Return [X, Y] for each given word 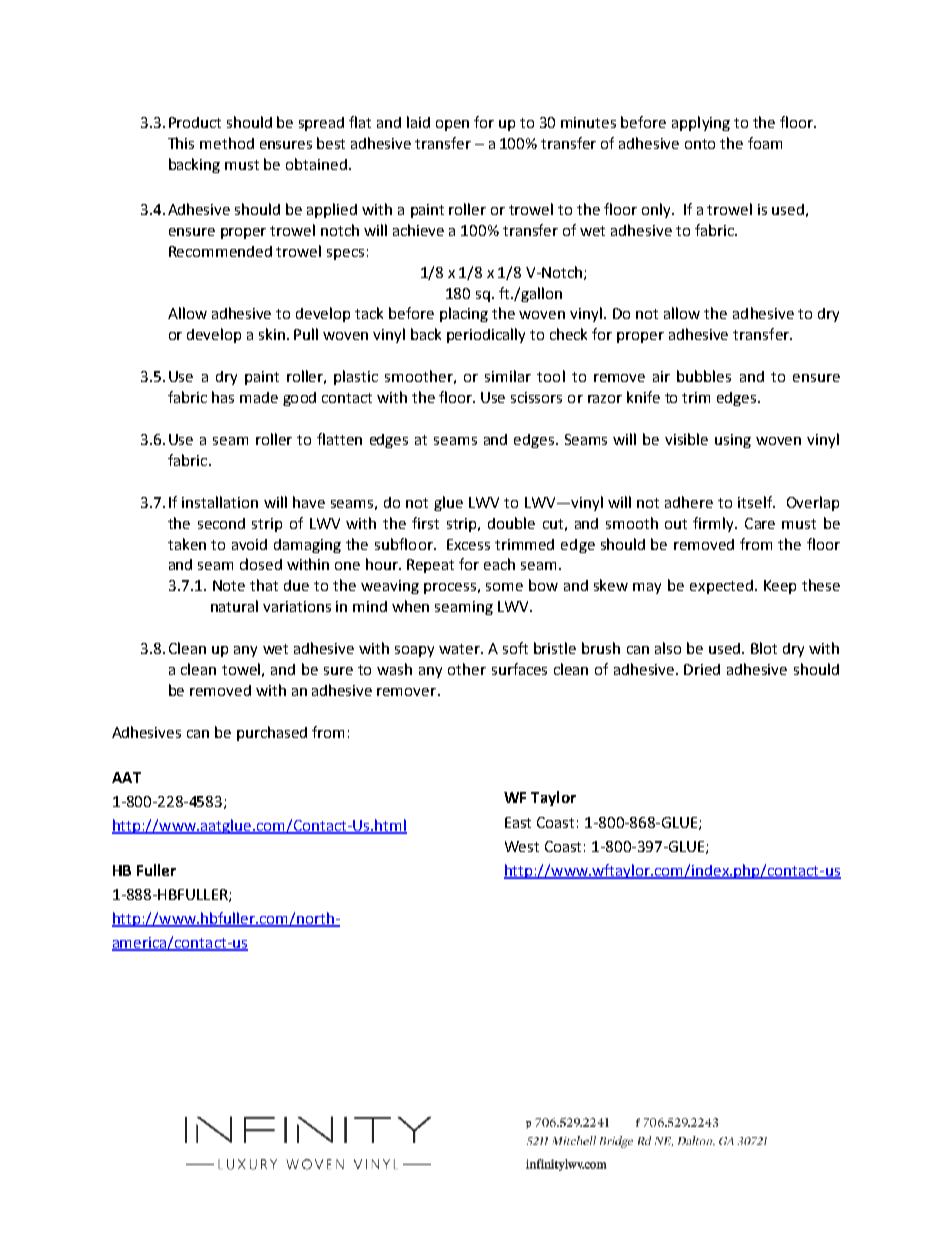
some [504, 587]
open [452, 125]
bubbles [704, 376]
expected [721, 587]
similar [508, 376]
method [227, 143]
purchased [272, 733]
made [259, 397]
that [264, 585]
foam [765, 143]
